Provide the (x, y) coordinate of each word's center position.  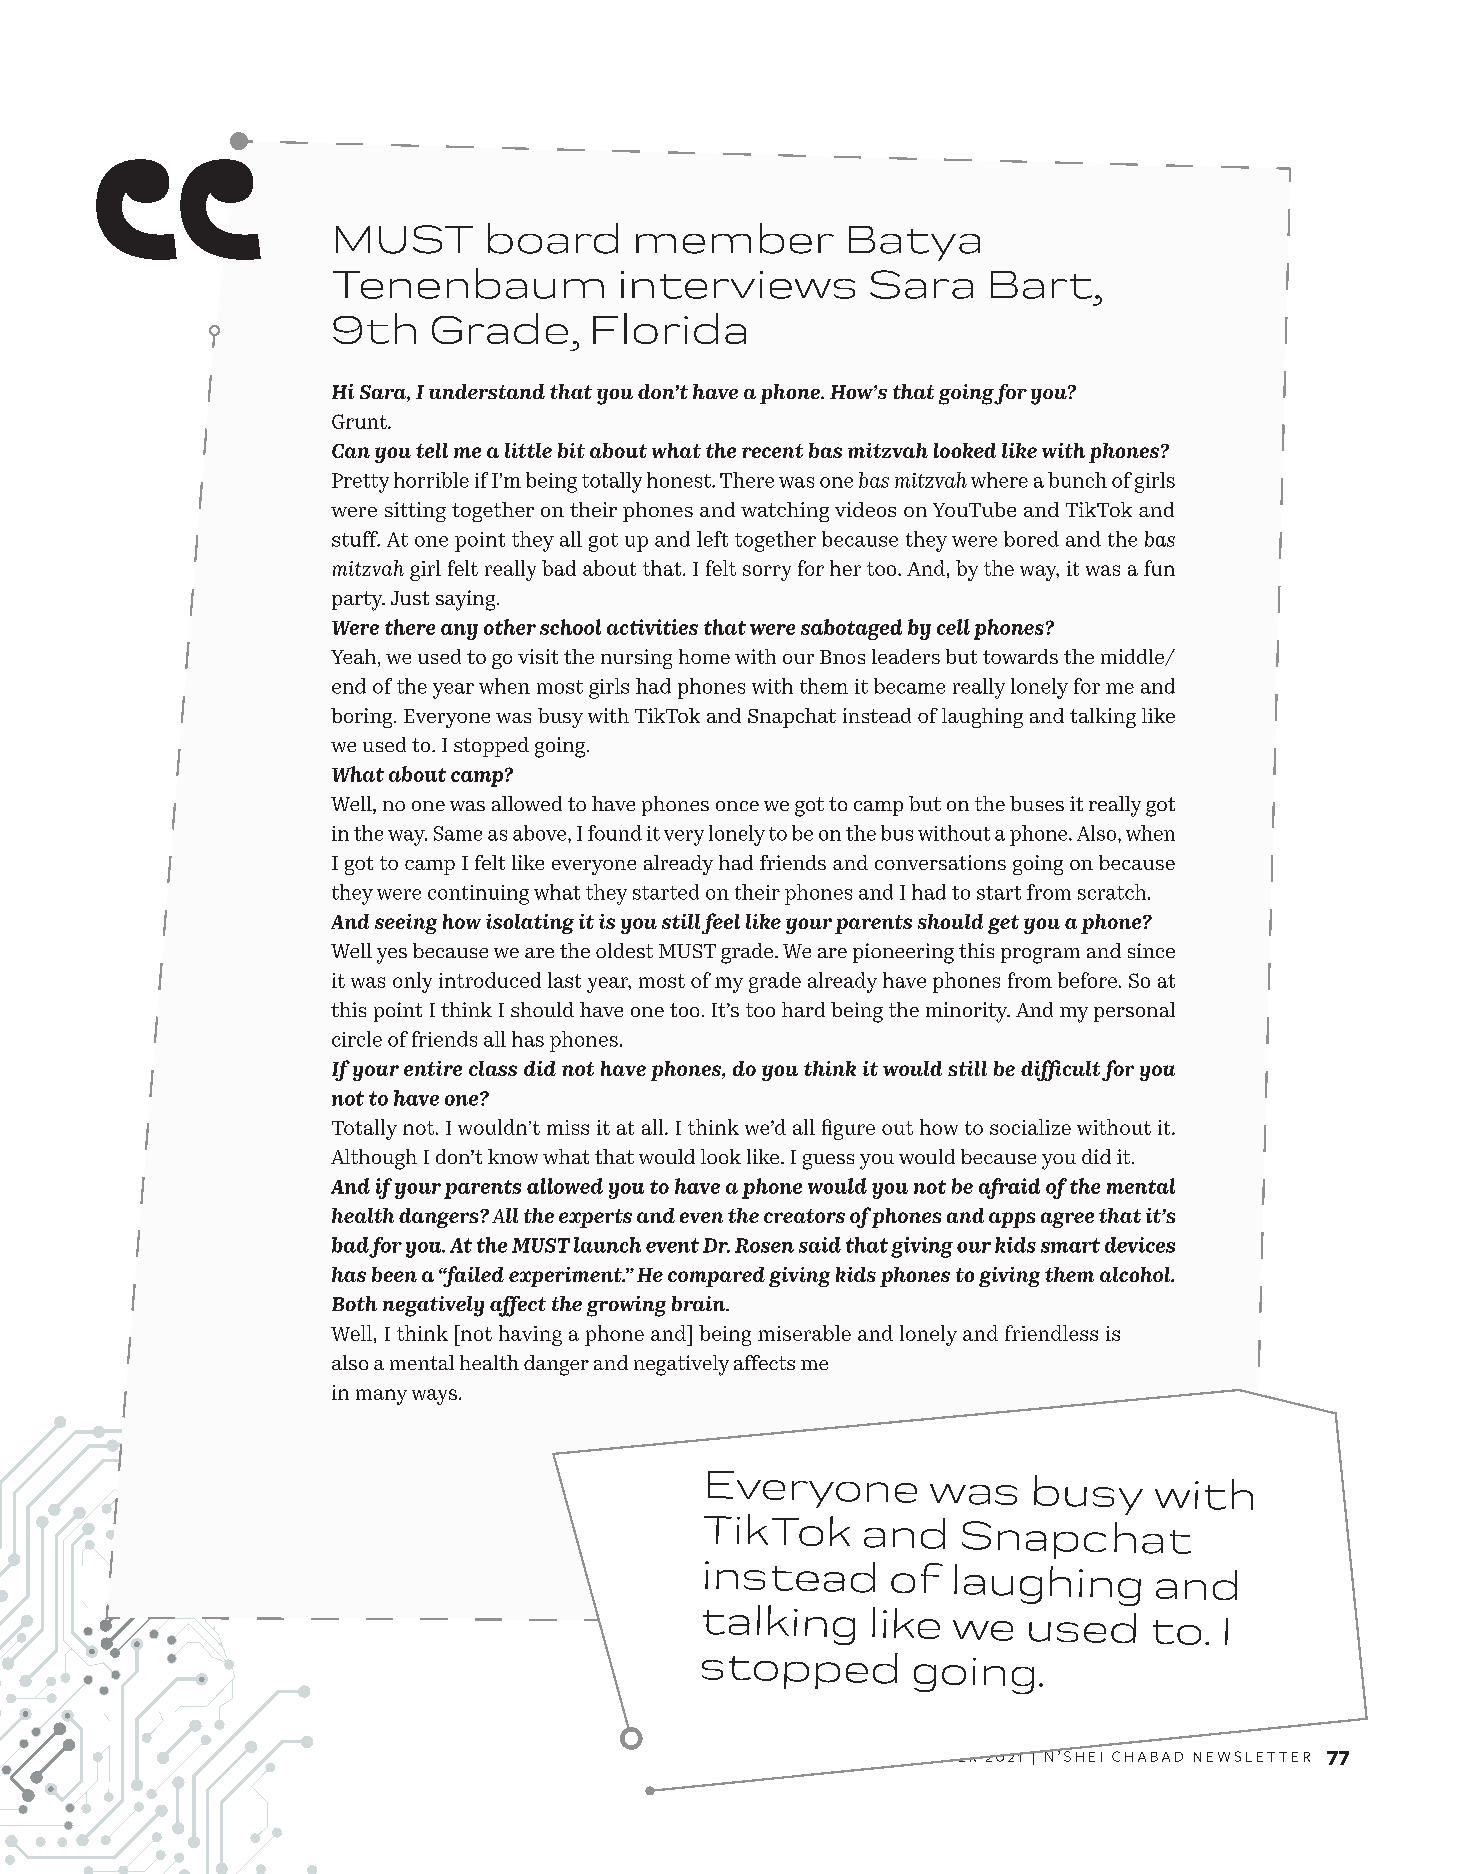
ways (434, 1397)
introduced (490, 980)
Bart (1041, 285)
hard (803, 1009)
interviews (738, 285)
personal (1134, 1012)
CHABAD (1147, 1756)
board (553, 238)
